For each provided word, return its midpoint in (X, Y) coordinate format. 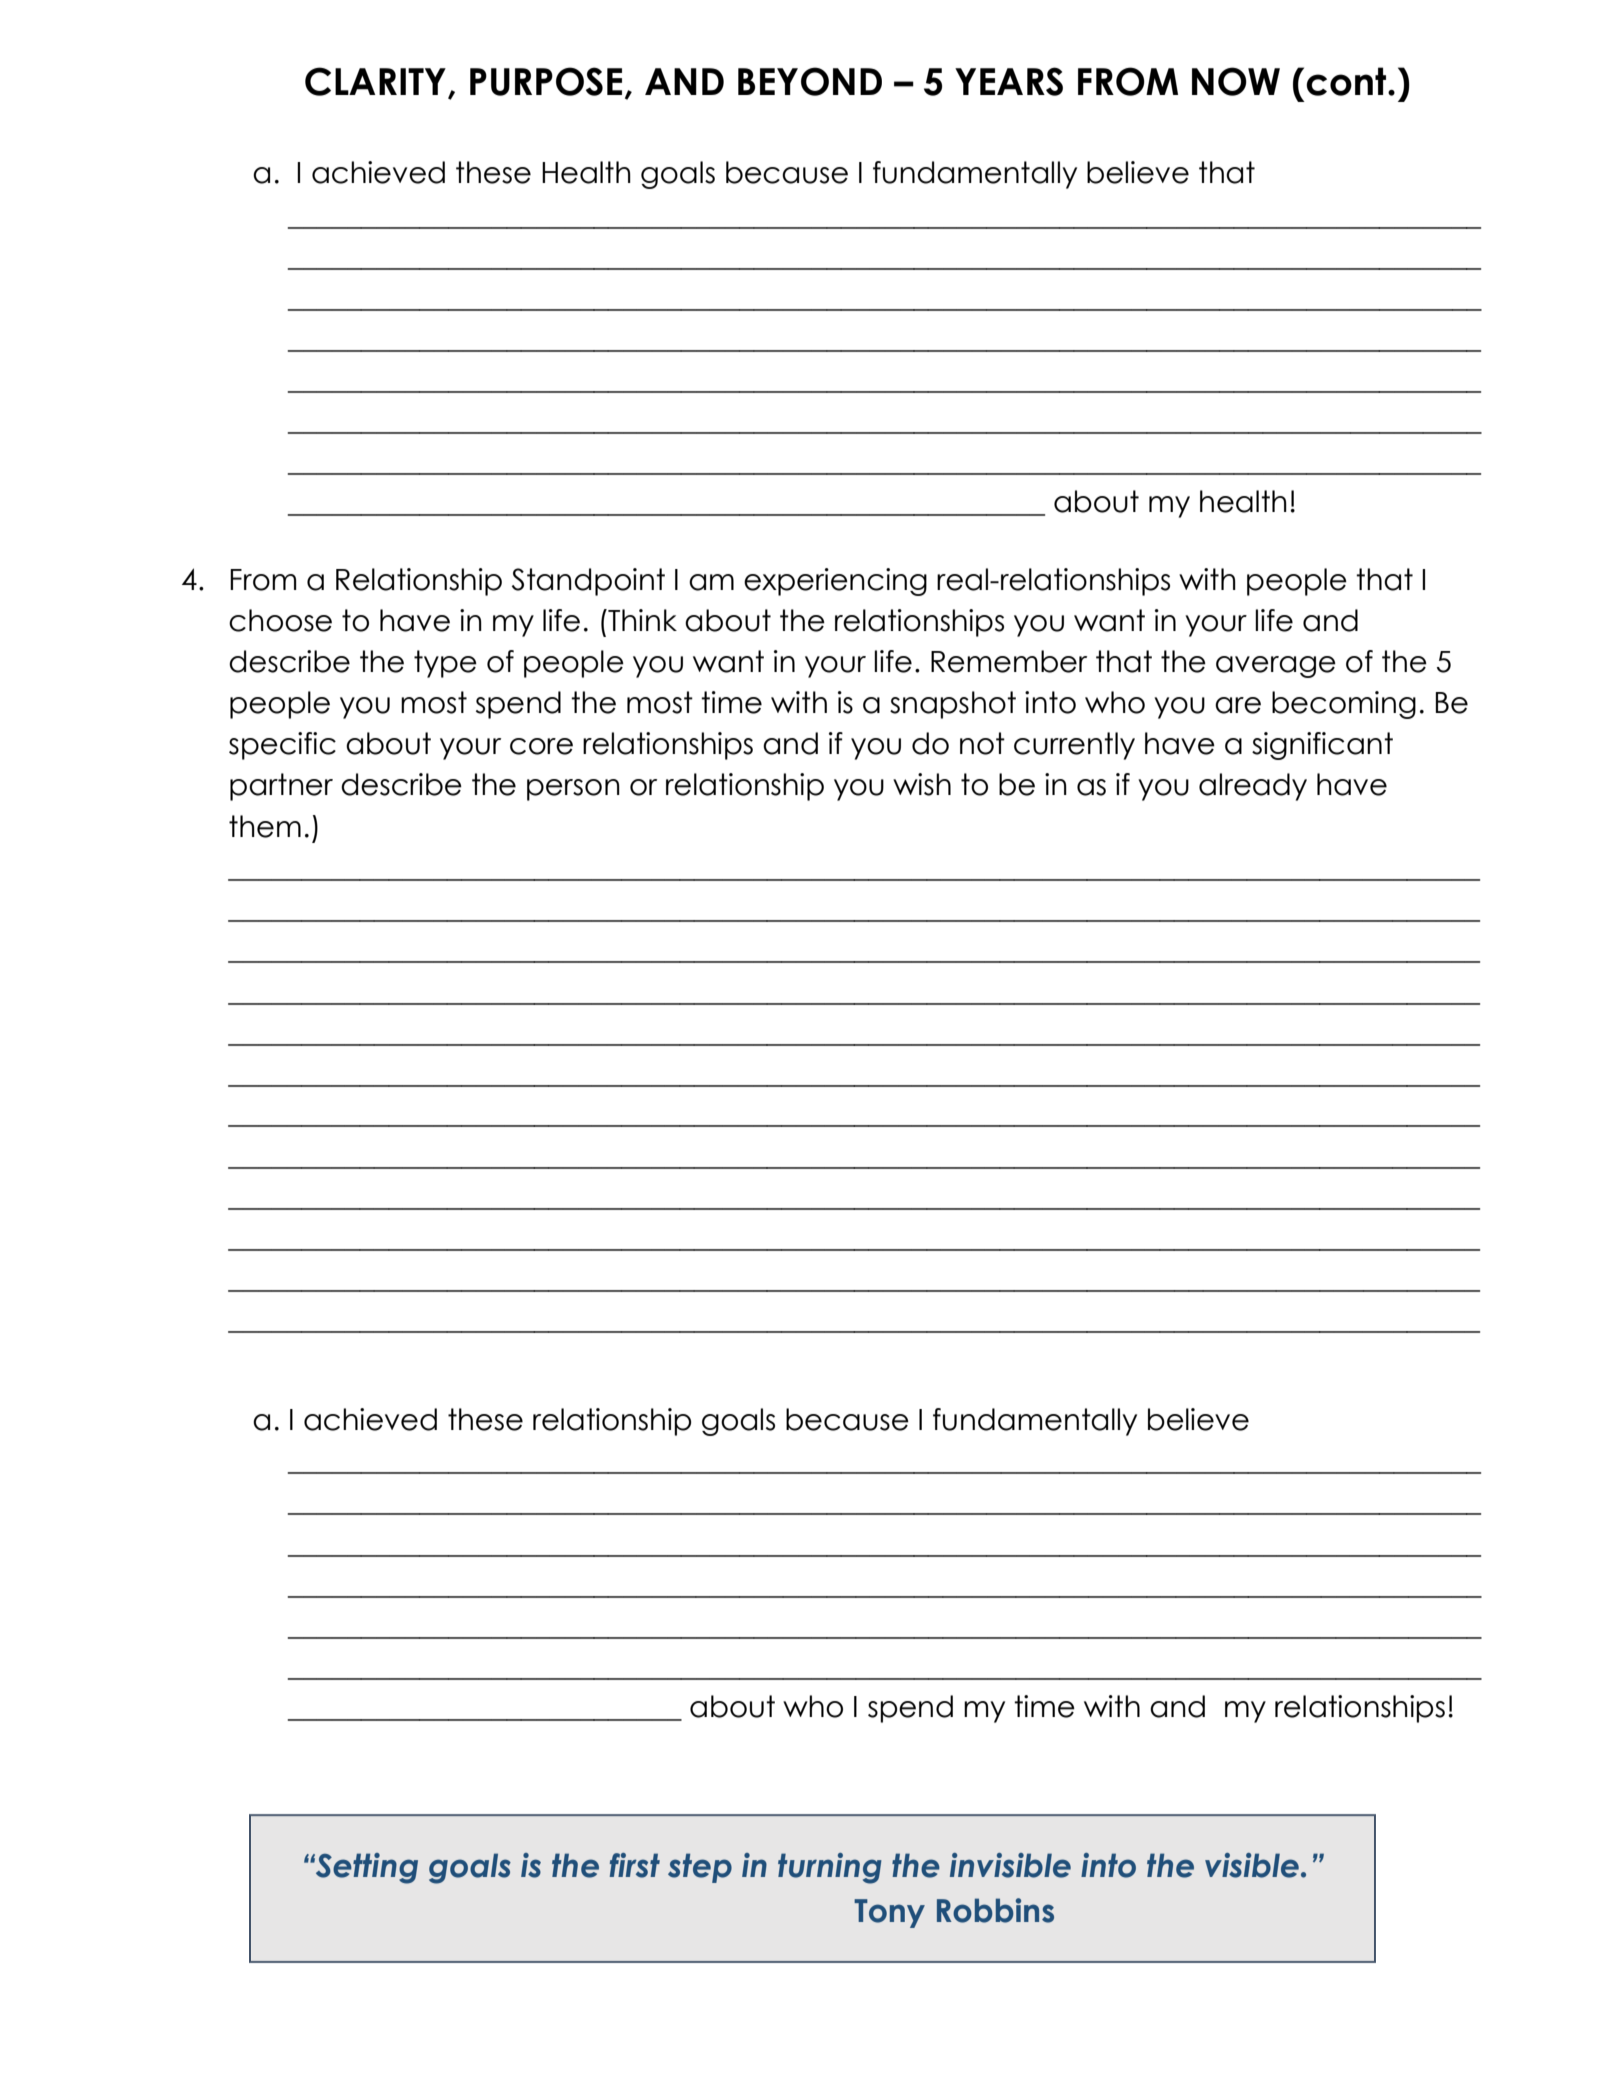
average (1276, 667)
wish (922, 784)
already (1253, 787)
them (265, 826)
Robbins (995, 1910)
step (700, 1868)
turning (830, 1868)
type (445, 664)
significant (1322, 746)
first (635, 1865)
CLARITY (375, 81)
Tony (889, 1913)
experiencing (835, 582)
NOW (1236, 81)
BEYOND (810, 81)
